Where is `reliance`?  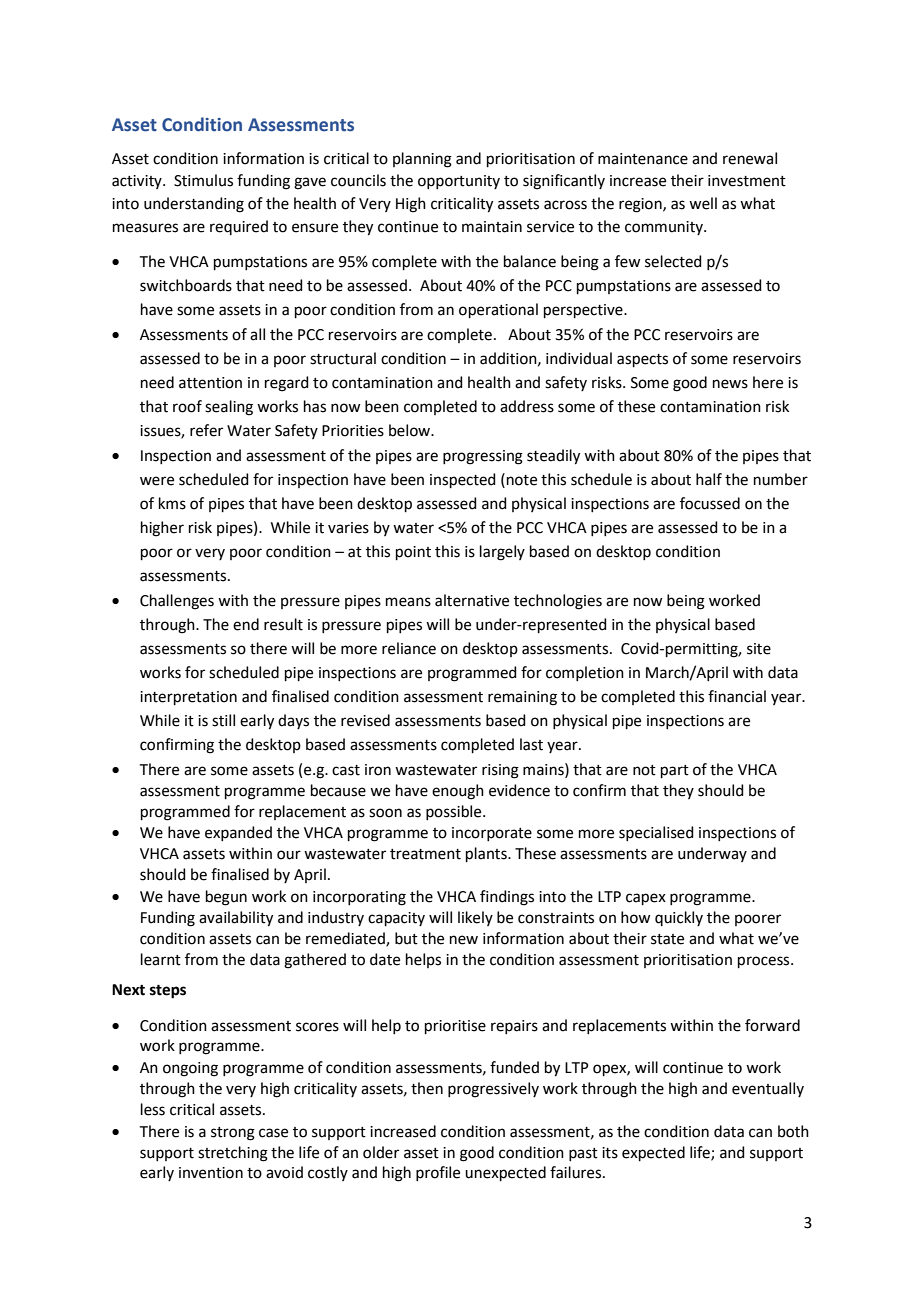 reliance is located at coordinates (409, 648).
